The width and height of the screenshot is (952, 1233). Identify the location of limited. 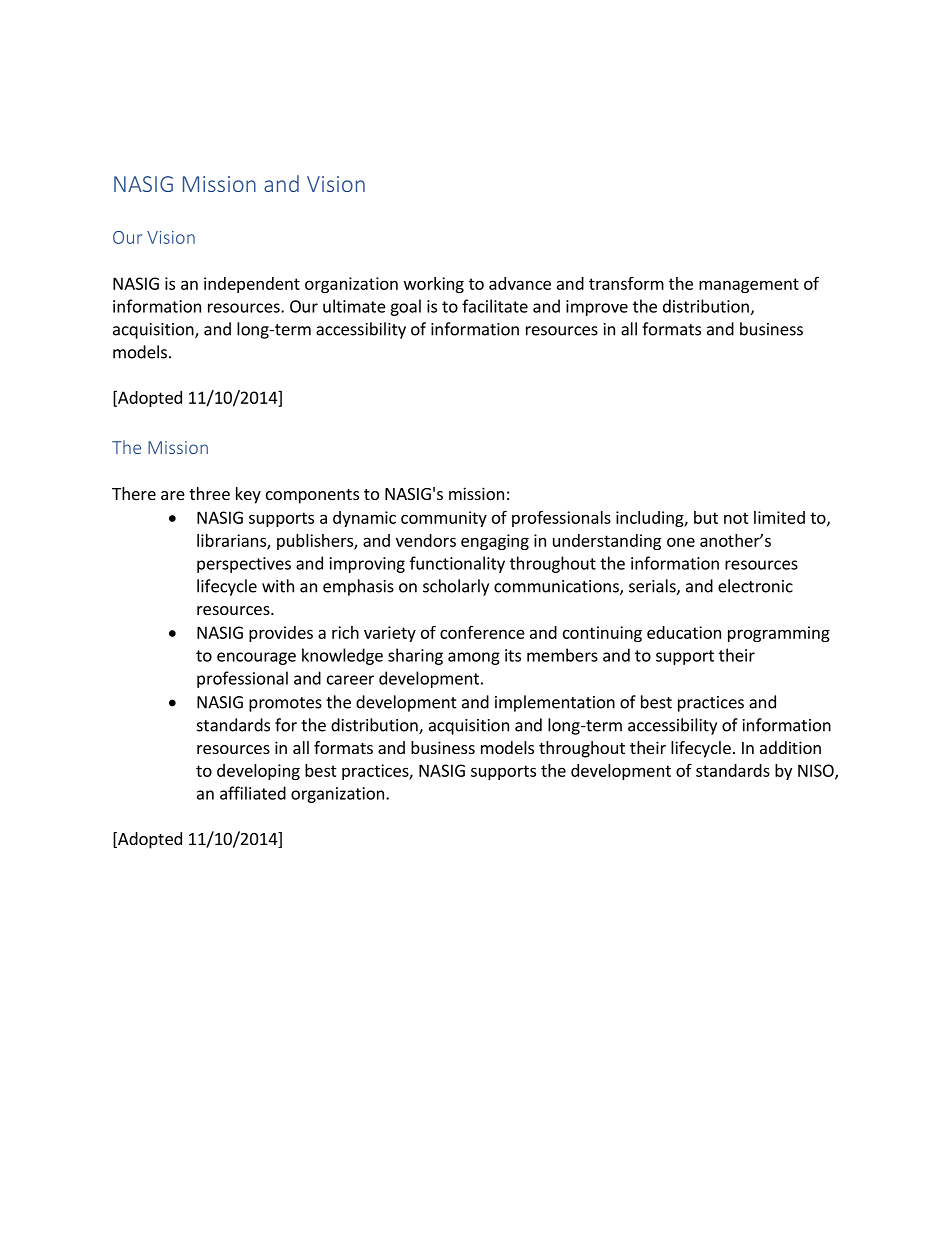
(779, 517).
